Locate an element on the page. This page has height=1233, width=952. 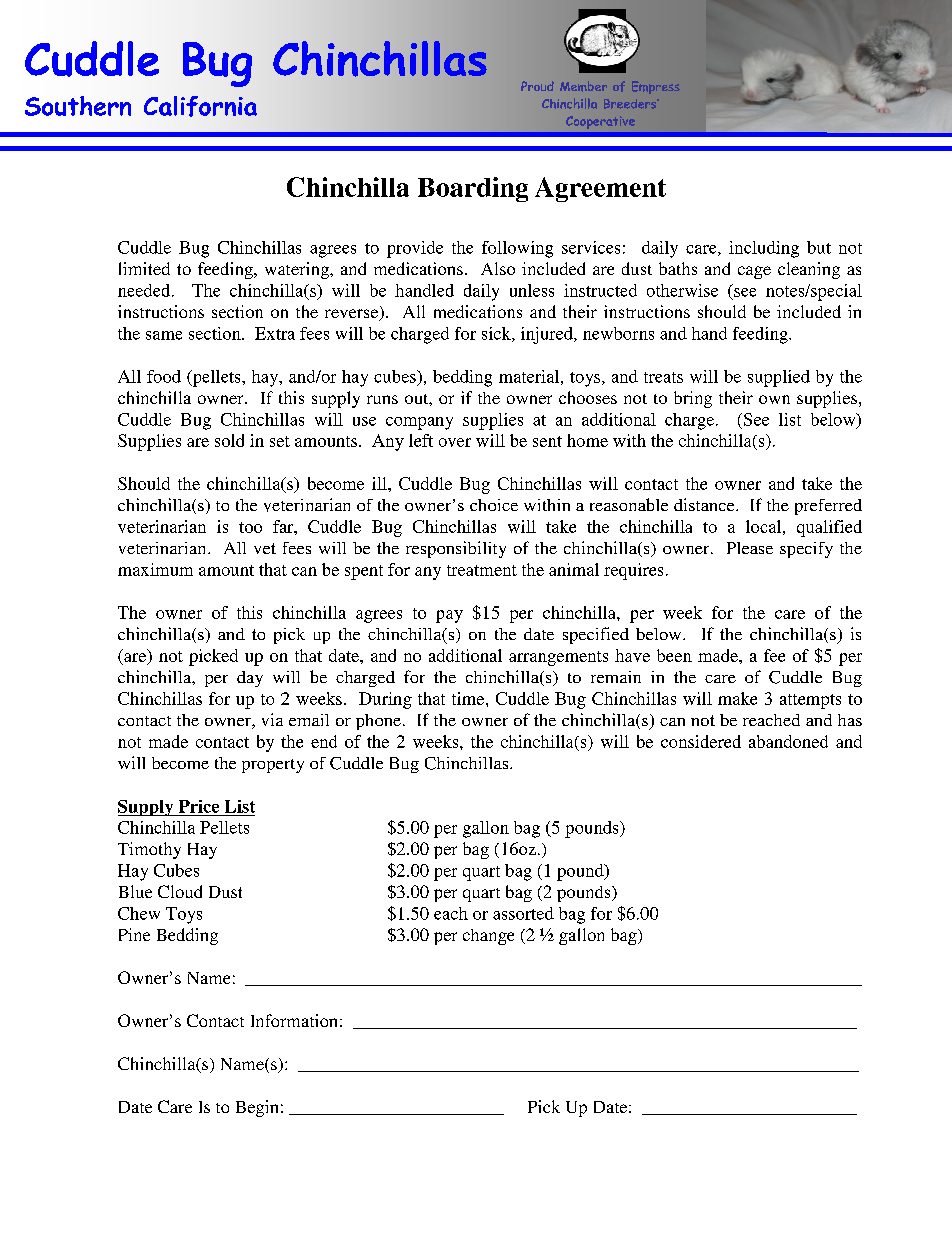
Proud is located at coordinates (537, 86).
